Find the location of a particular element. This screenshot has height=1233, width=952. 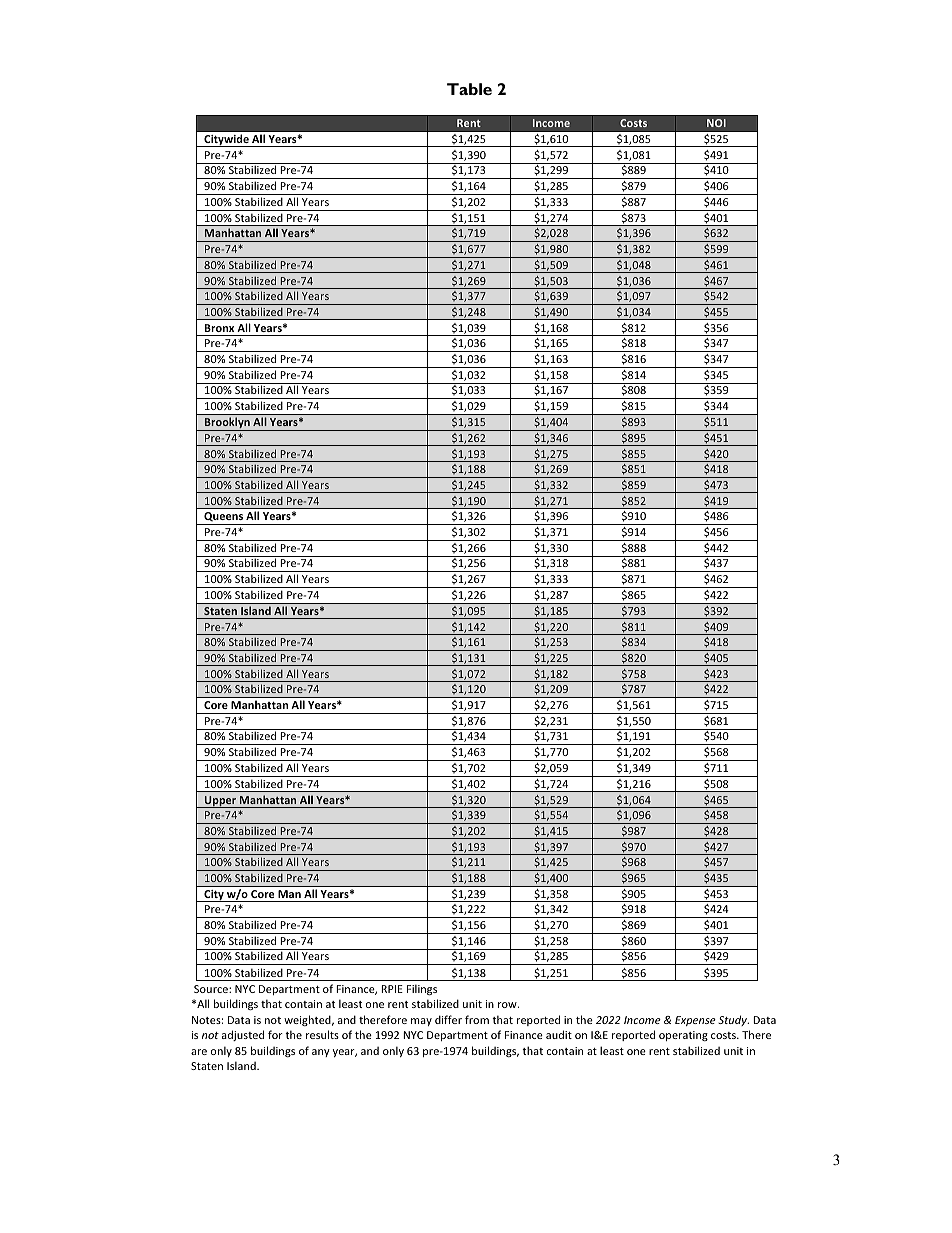

Bronx is located at coordinates (219, 328).
